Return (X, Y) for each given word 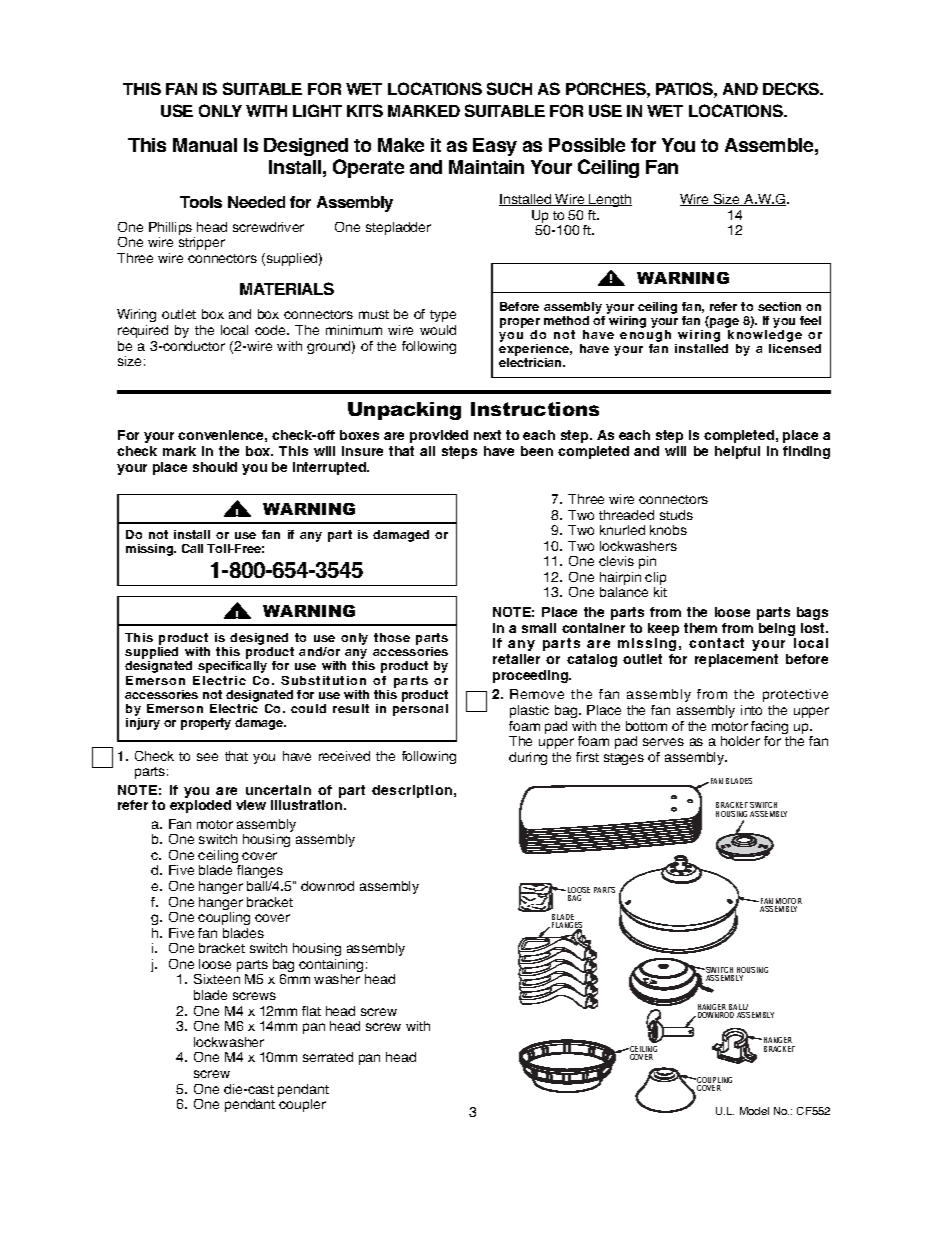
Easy (495, 147)
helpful (737, 452)
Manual (205, 145)
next (487, 435)
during (528, 758)
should (215, 467)
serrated (328, 1057)
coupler (302, 1105)
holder (740, 741)
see (207, 757)
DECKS (792, 88)
